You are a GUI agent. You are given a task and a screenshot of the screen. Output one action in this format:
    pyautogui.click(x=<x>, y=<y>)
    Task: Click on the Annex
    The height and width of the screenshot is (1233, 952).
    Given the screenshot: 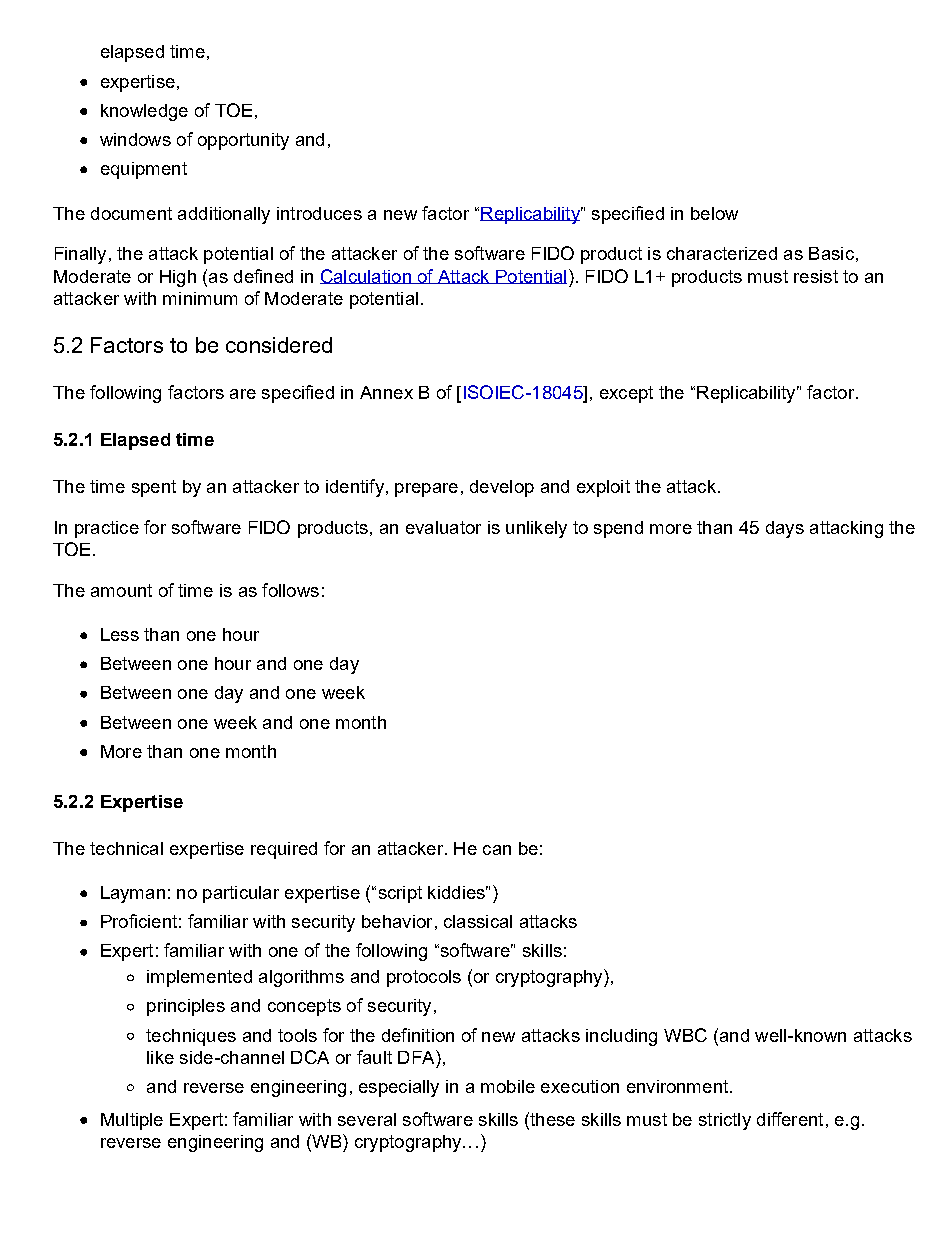 What is the action you would take?
    pyautogui.click(x=386, y=392)
